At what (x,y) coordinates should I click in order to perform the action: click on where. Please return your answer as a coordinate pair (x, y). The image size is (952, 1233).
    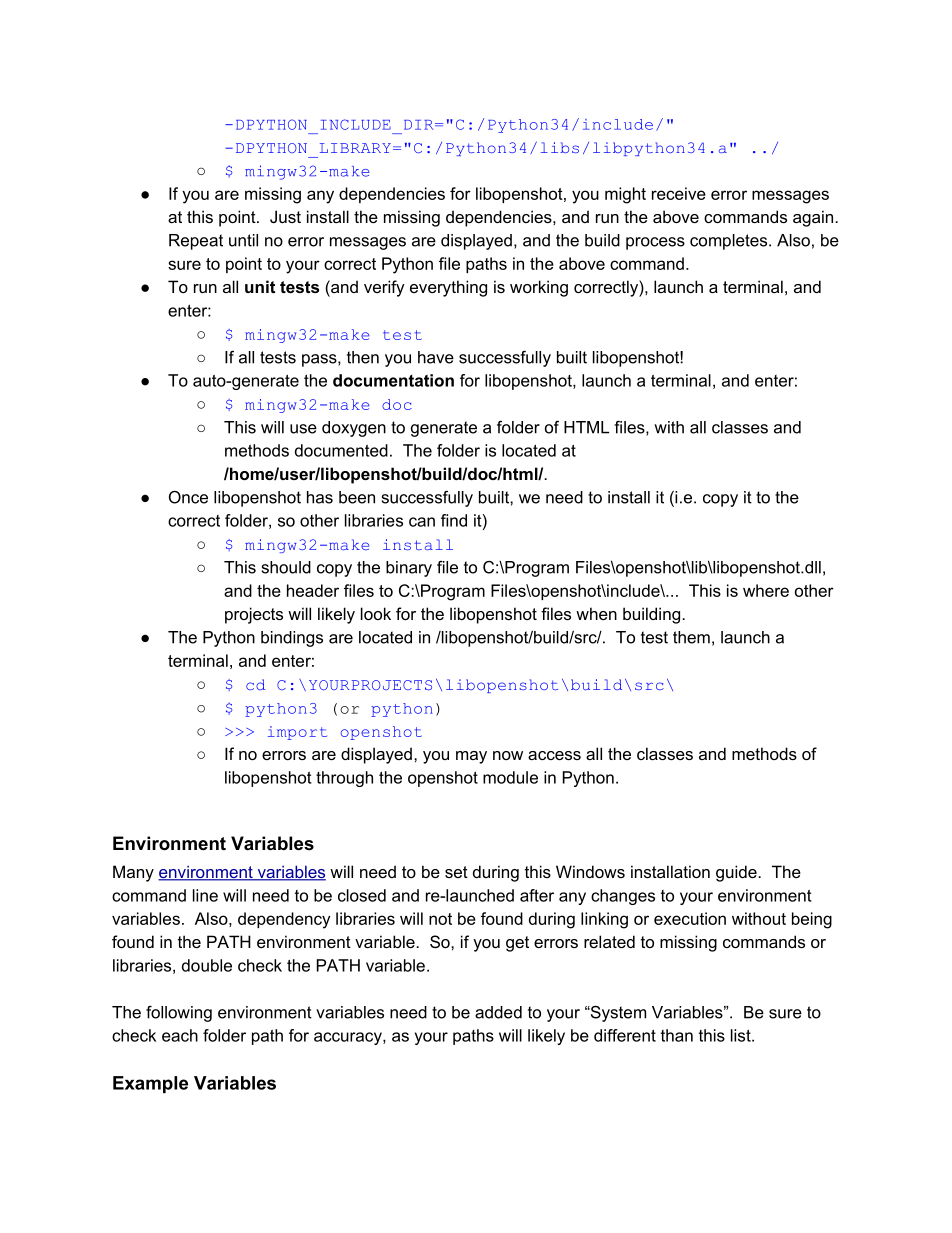
    Looking at the image, I should click on (766, 590).
